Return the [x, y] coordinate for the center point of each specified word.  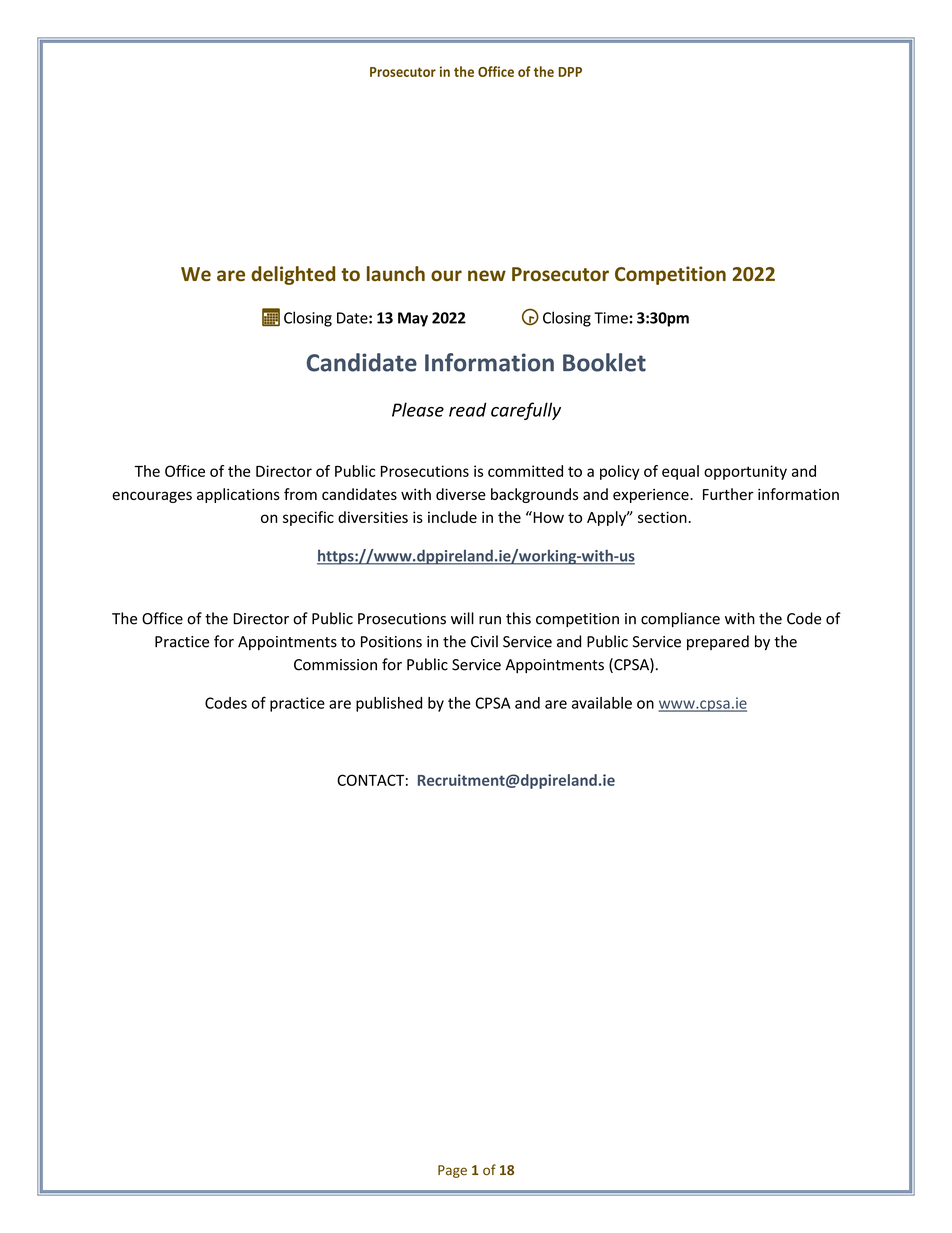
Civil [484, 641]
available [602, 703]
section [662, 517]
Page [452, 1171]
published [389, 704]
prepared [718, 642]
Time [611, 318]
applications [238, 495]
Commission [335, 665]
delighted [293, 275]
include [452, 517]
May [413, 319]
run [490, 620]
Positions [391, 642]
